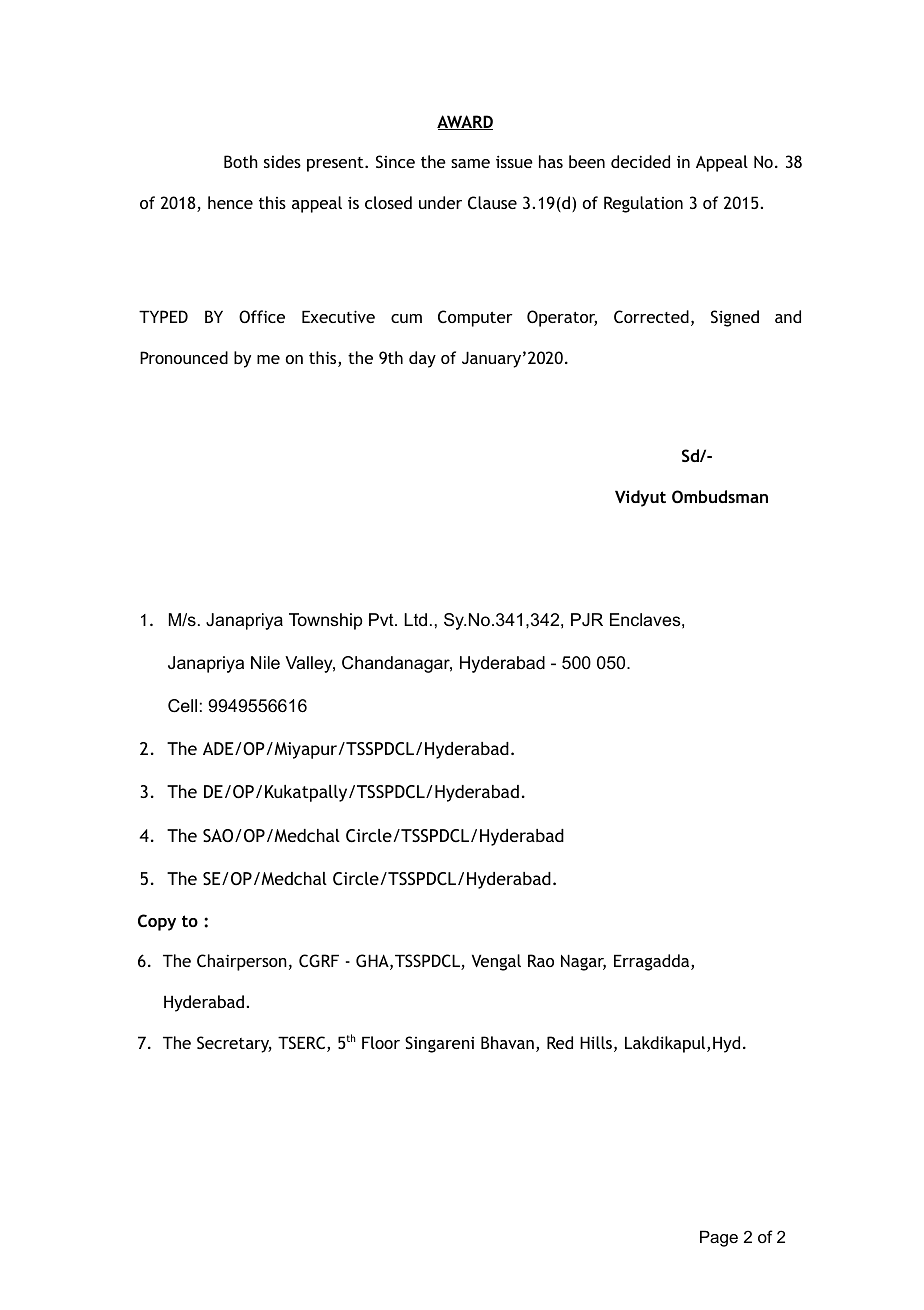  I want to click on Nile, so click(265, 663).
